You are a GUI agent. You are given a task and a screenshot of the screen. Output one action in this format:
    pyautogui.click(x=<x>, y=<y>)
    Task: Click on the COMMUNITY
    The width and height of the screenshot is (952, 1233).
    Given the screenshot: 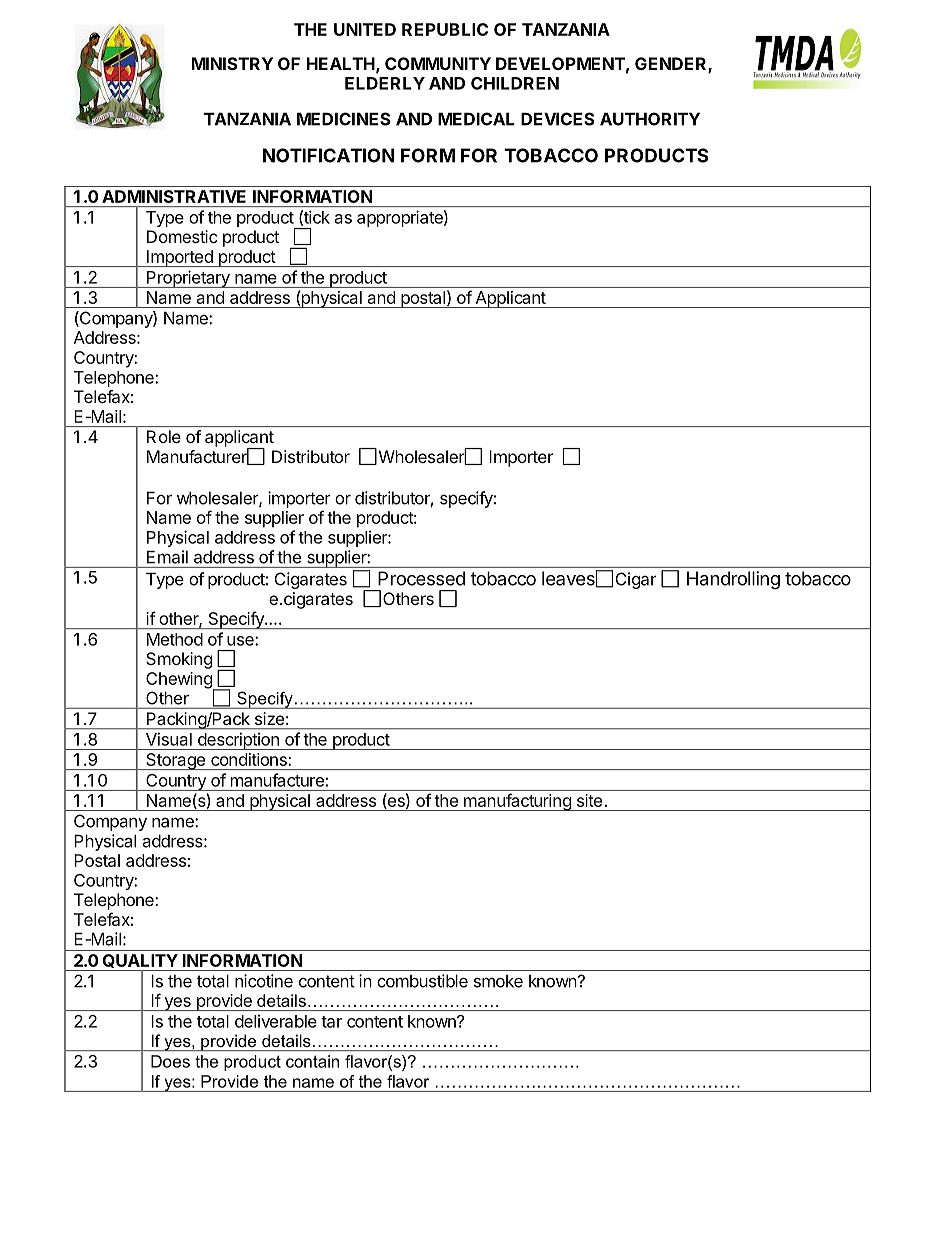 What is the action you would take?
    pyautogui.click(x=438, y=63)
